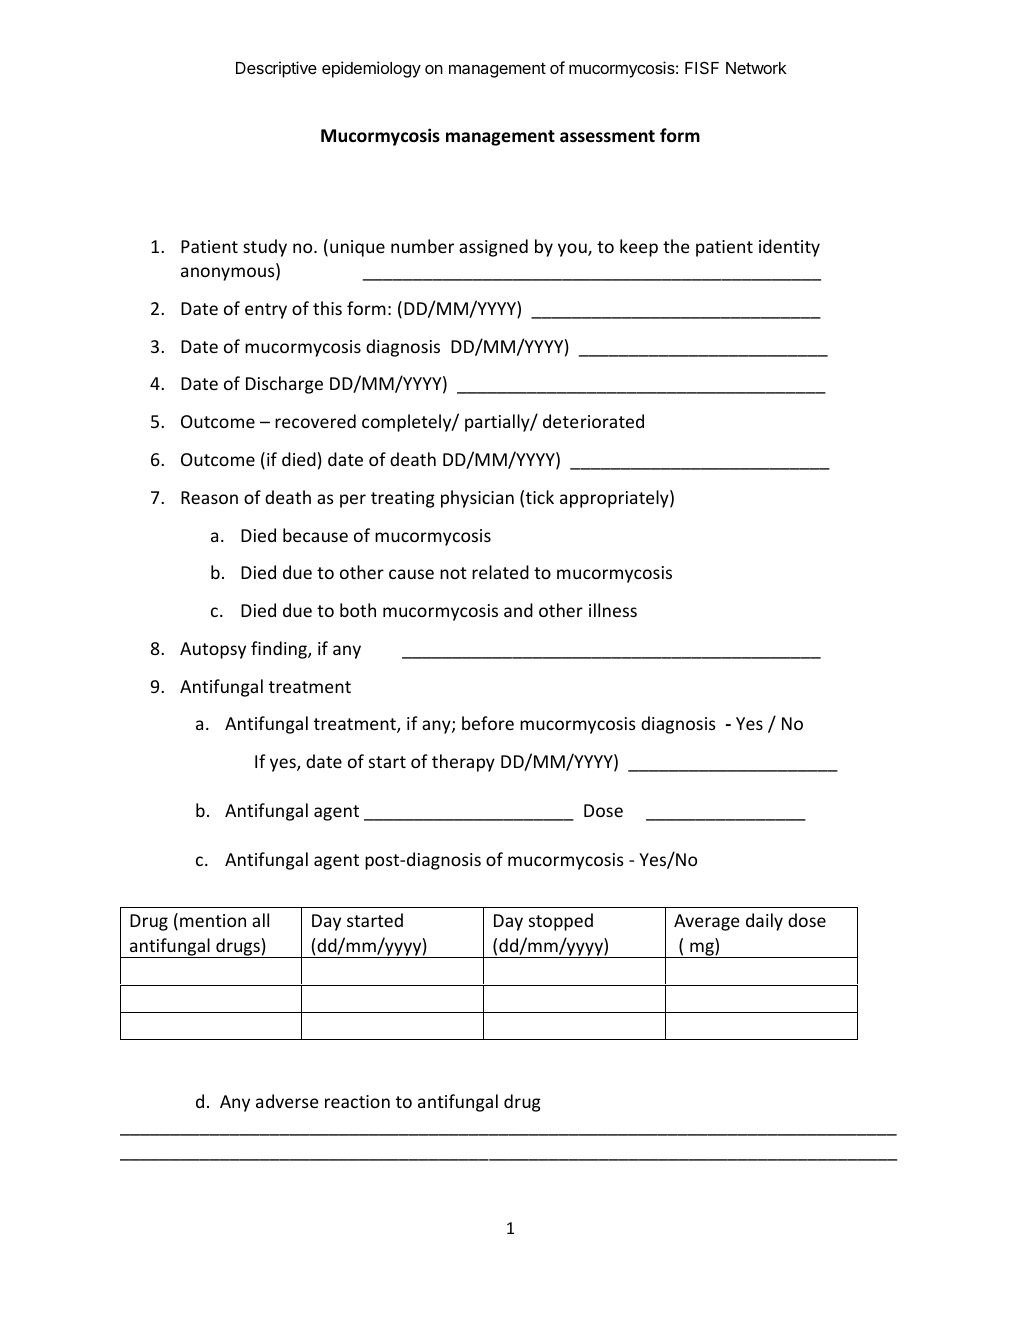 The image size is (1021, 1321). Describe the element at coordinates (280, 650) in the screenshot. I see `finding` at that location.
